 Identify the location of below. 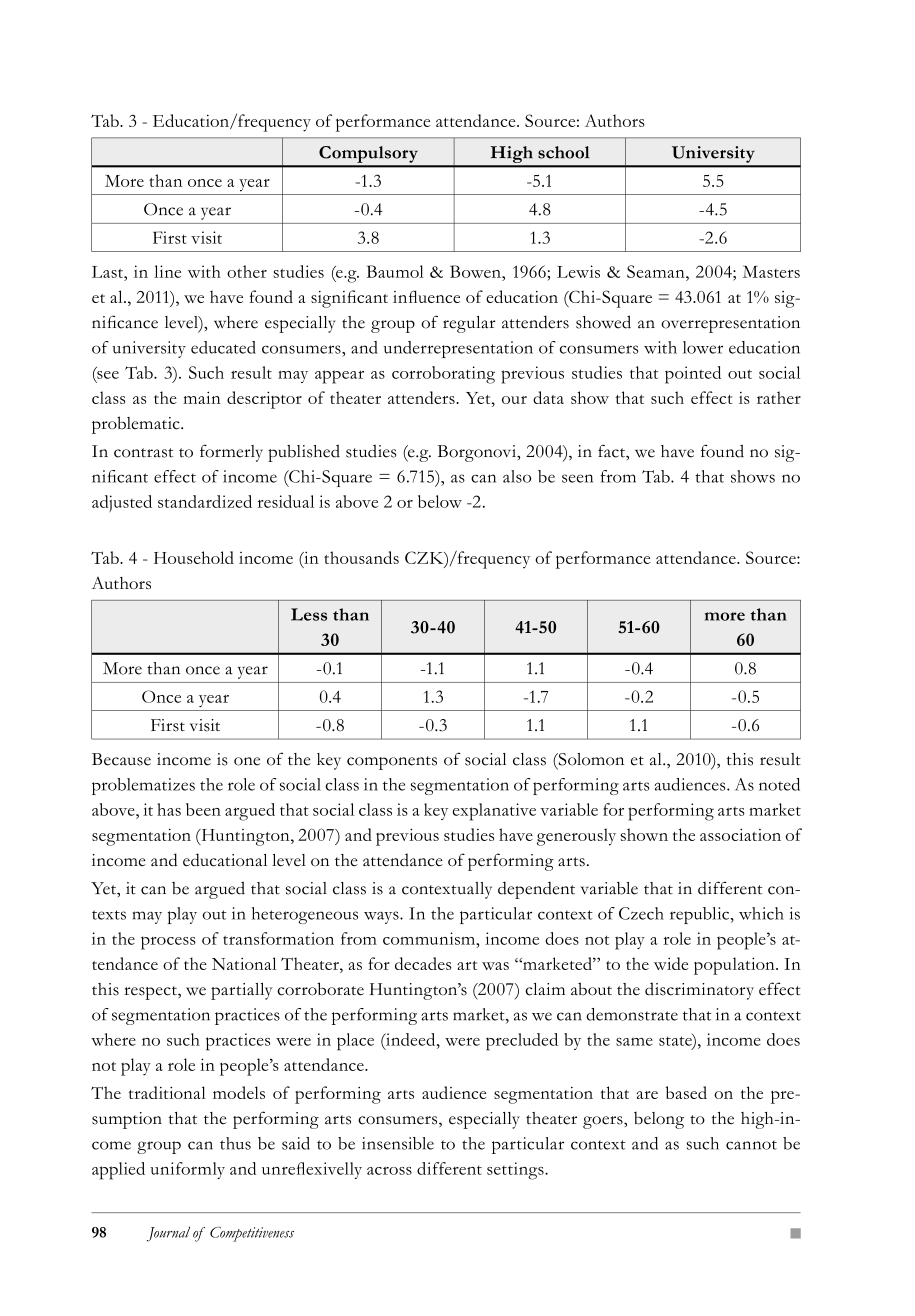
(440, 501).
